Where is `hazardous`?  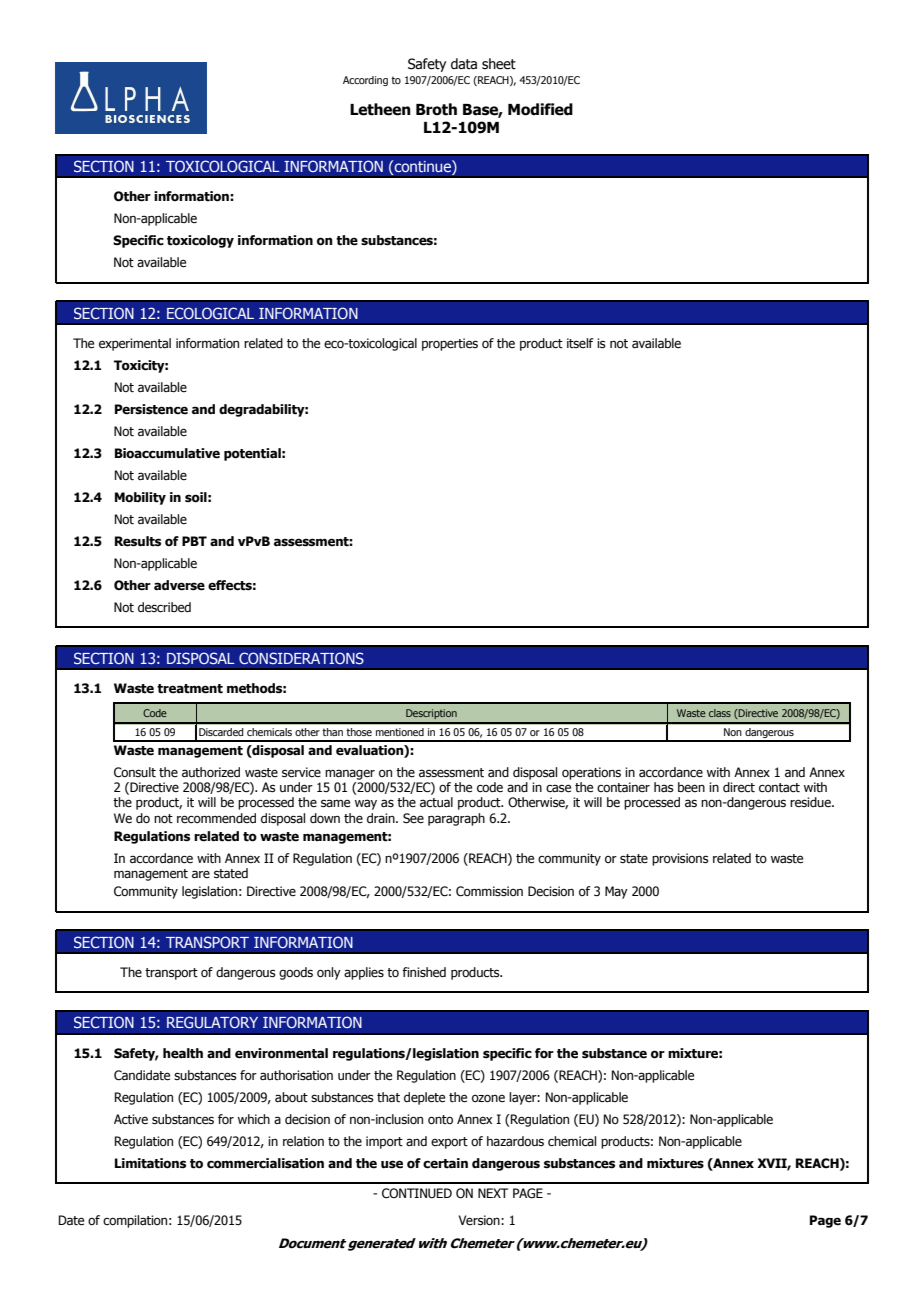 hazardous is located at coordinates (515, 1141).
